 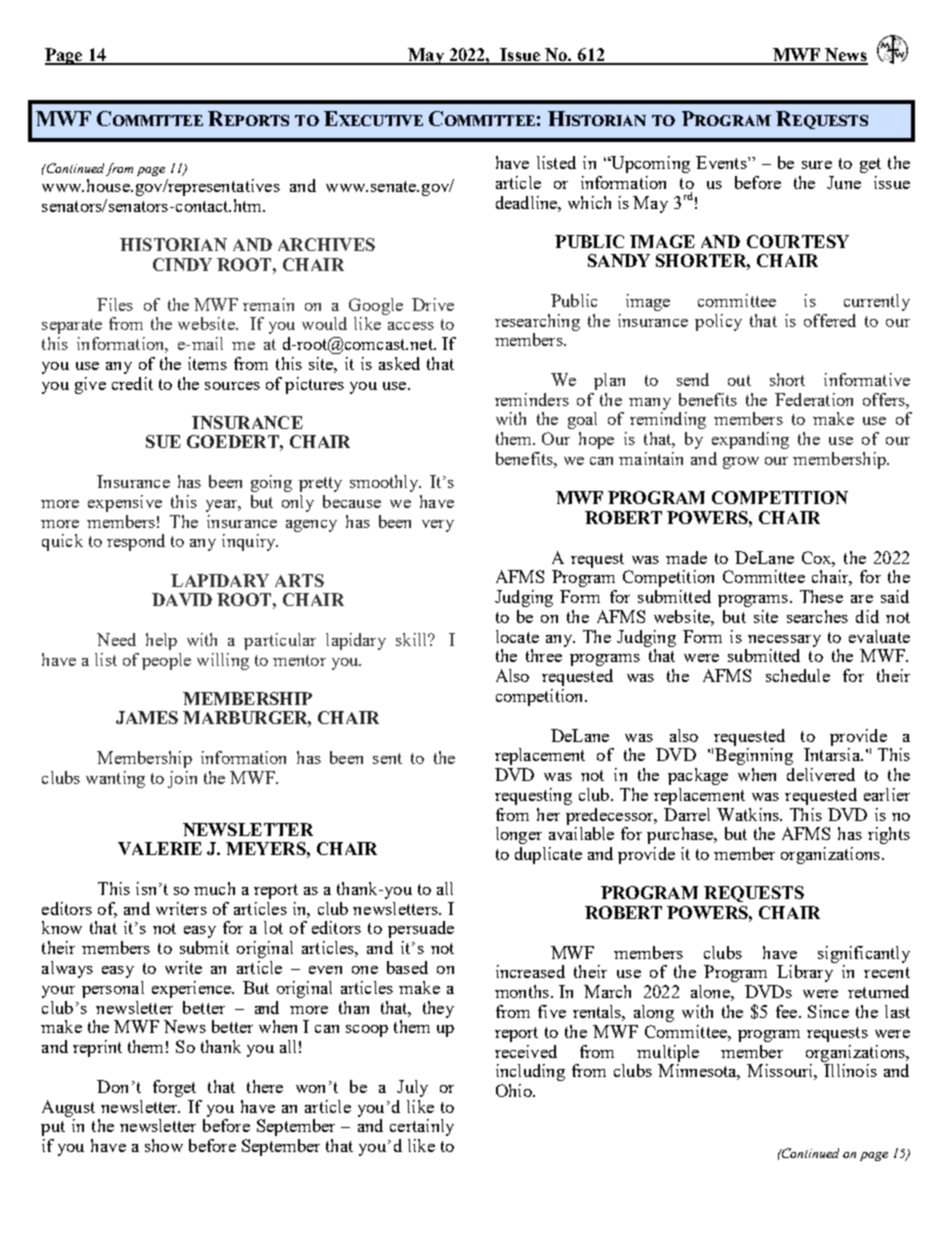 What do you see at coordinates (817, 165) in the image?
I see `sure` at bounding box center [817, 165].
